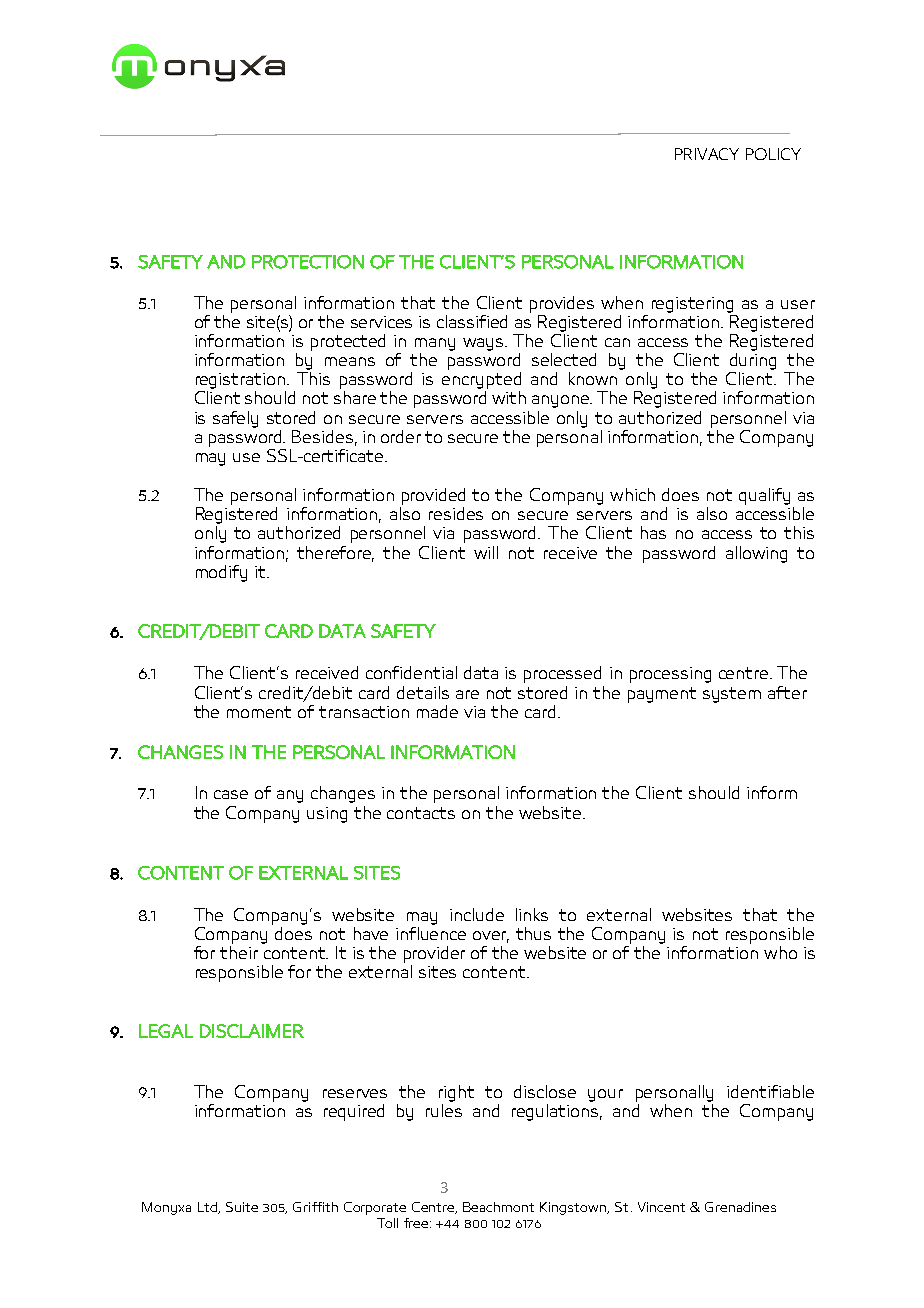  What do you see at coordinates (417, 1223) in the image?
I see `free` at bounding box center [417, 1223].
